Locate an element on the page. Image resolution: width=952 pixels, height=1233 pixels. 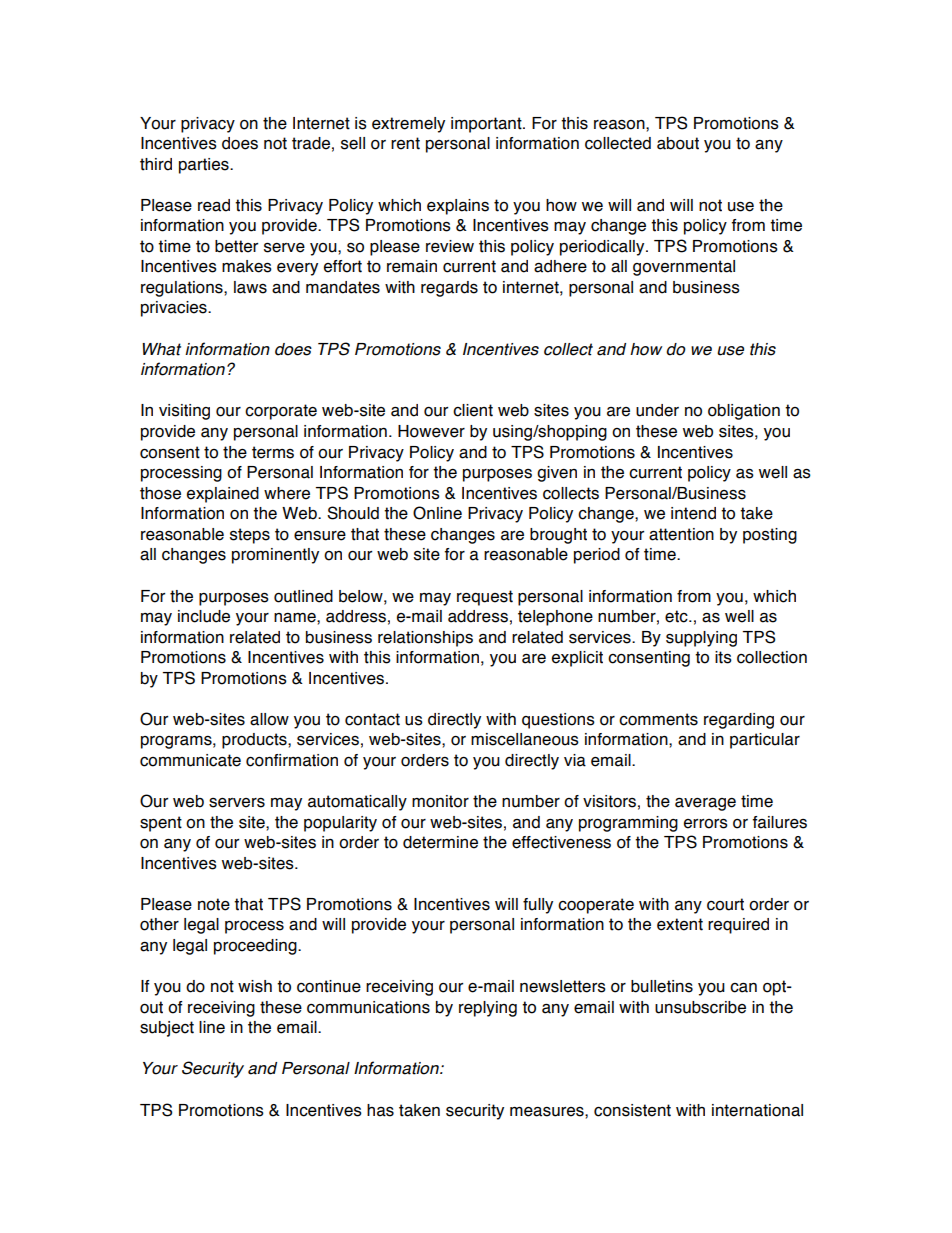
However is located at coordinates (431, 431).
